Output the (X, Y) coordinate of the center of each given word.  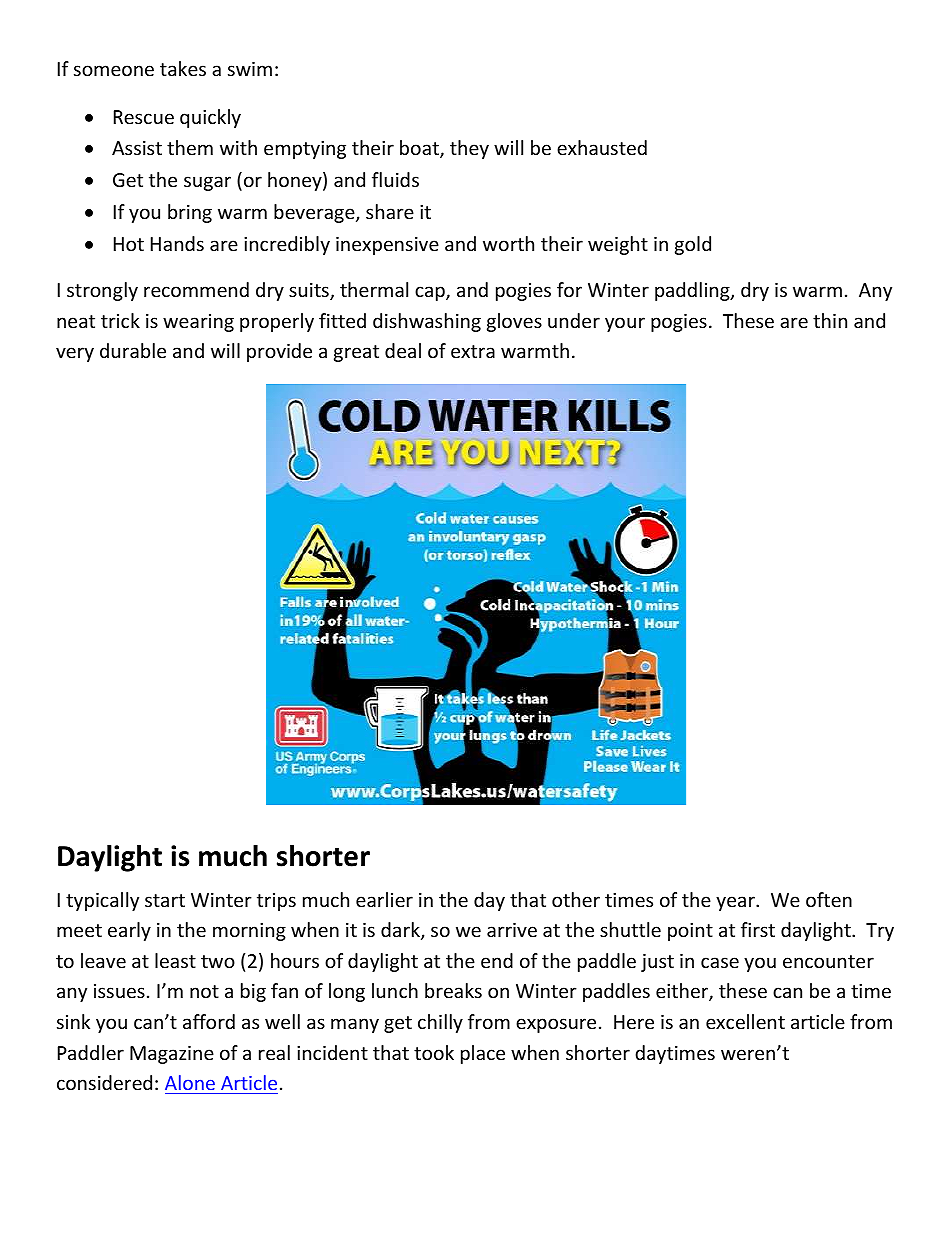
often (829, 899)
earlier (384, 899)
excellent (745, 1021)
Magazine (172, 1055)
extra (473, 351)
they (469, 149)
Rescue (144, 117)
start (165, 900)
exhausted (602, 147)
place (483, 1054)
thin (830, 320)
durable (133, 350)
